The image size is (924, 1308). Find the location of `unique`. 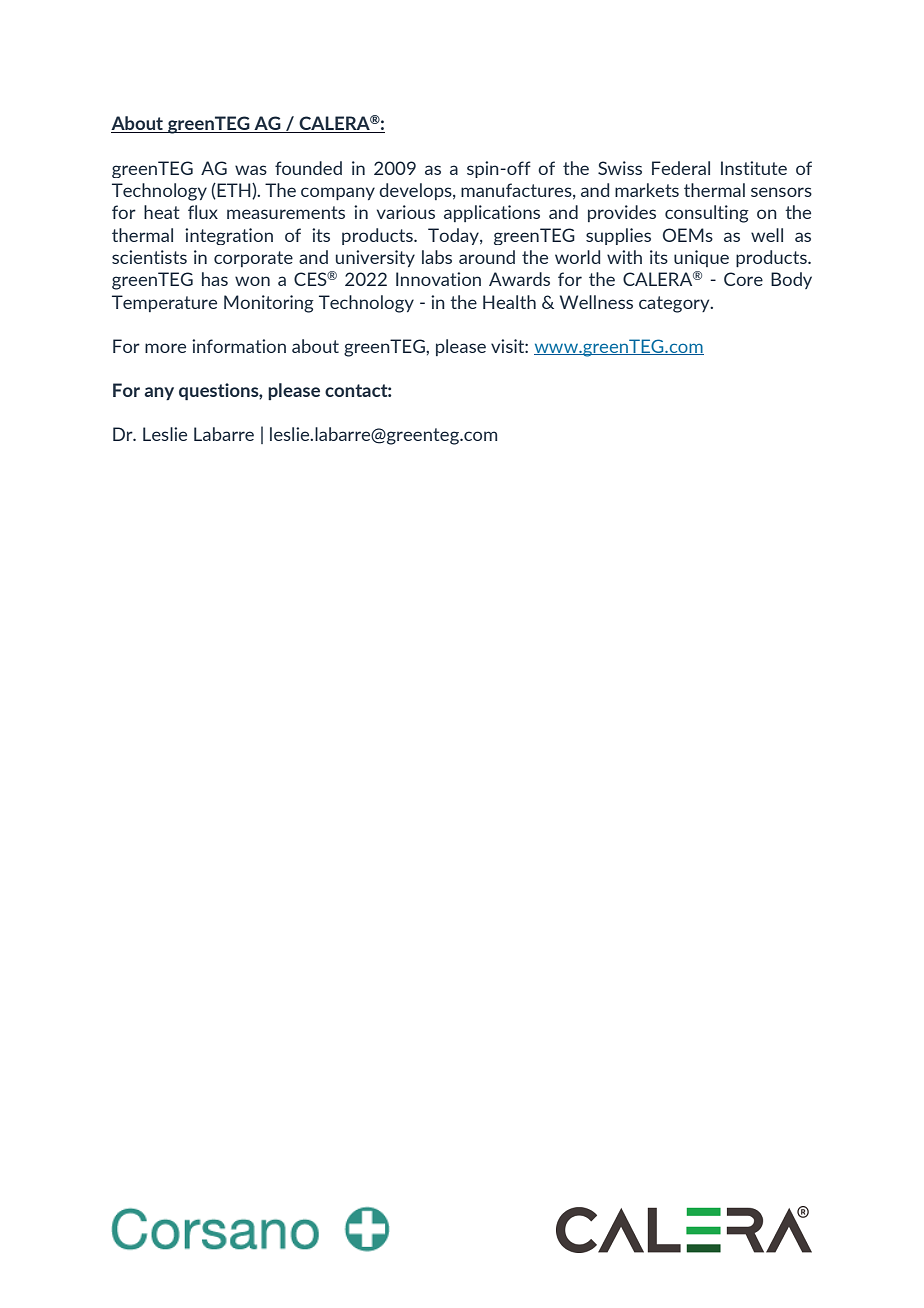

unique is located at coordinates (701, 258).
